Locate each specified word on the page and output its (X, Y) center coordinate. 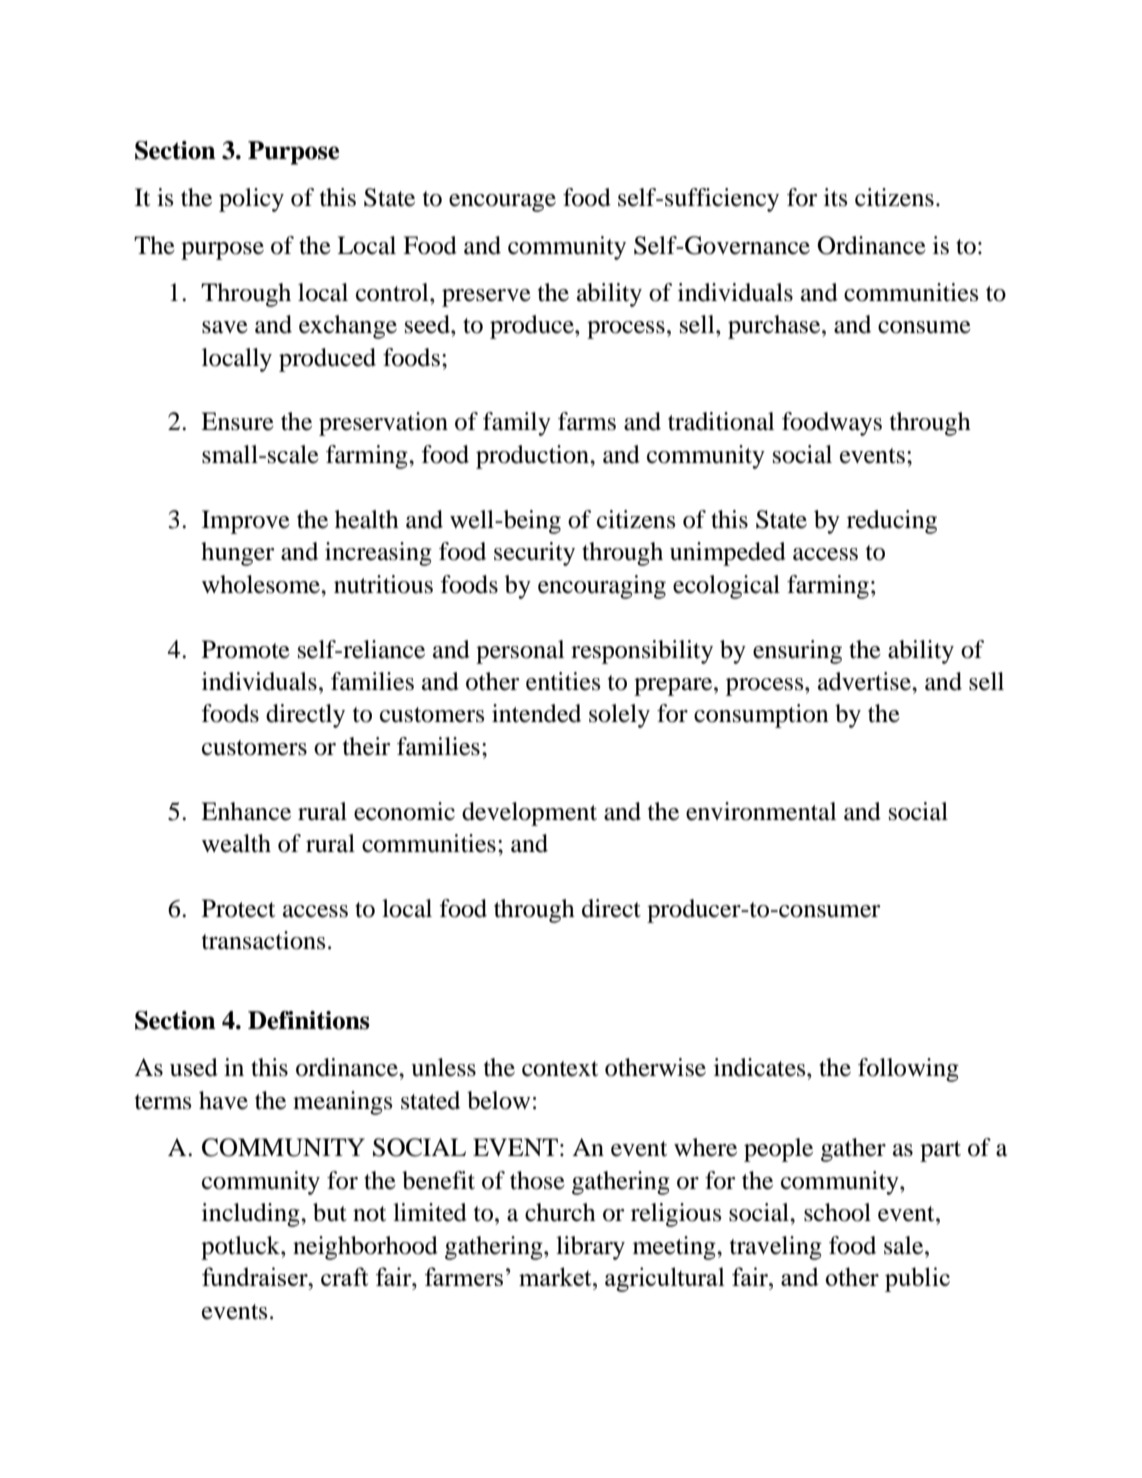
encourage (502, 203)
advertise (865, 681)
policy (251, 200)
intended (536, 713)
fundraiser (256, 1276)
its (835, 197)
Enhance (246, 811)
